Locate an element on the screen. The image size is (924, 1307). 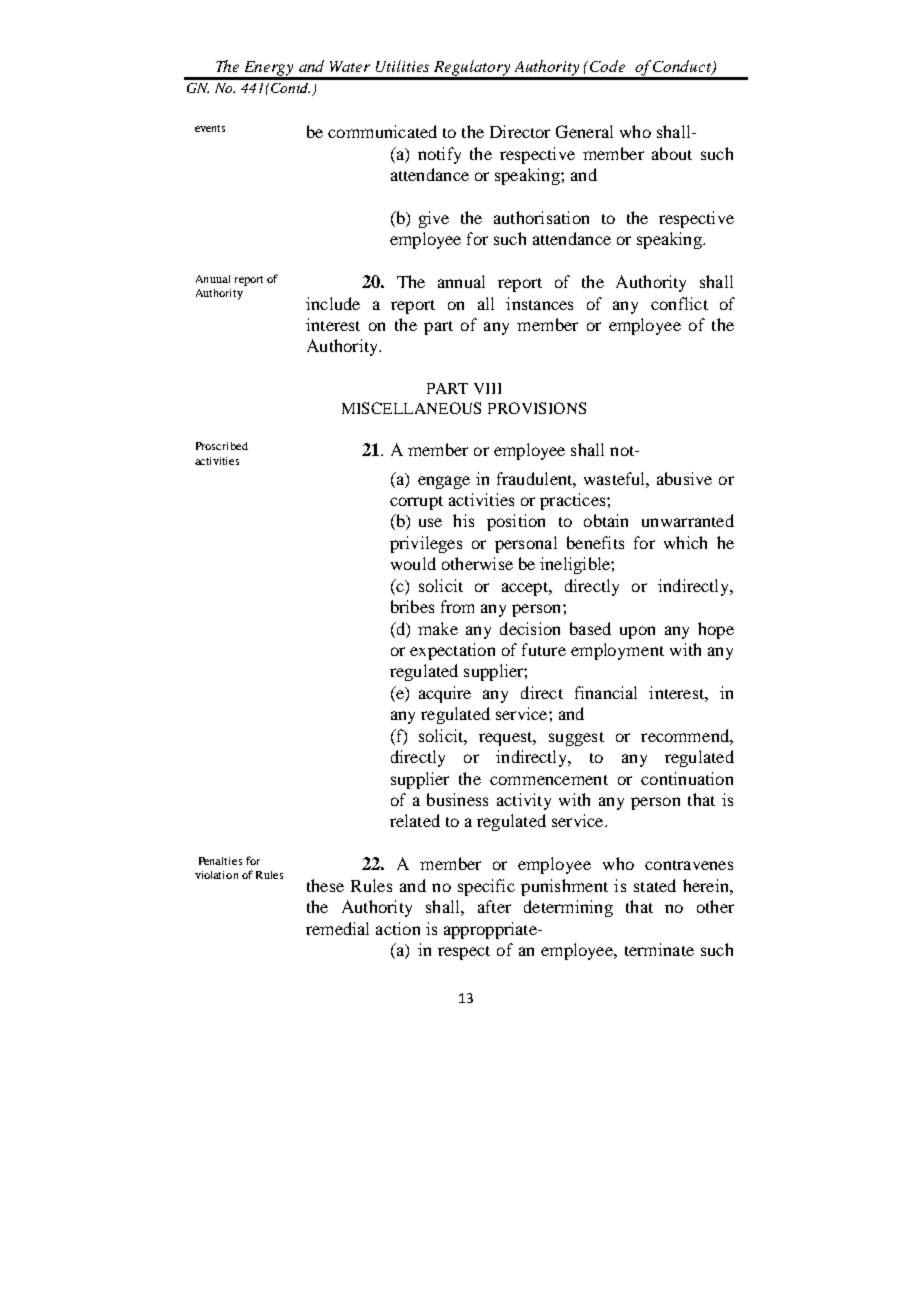
terminate is located at coordinates (659, 949).
